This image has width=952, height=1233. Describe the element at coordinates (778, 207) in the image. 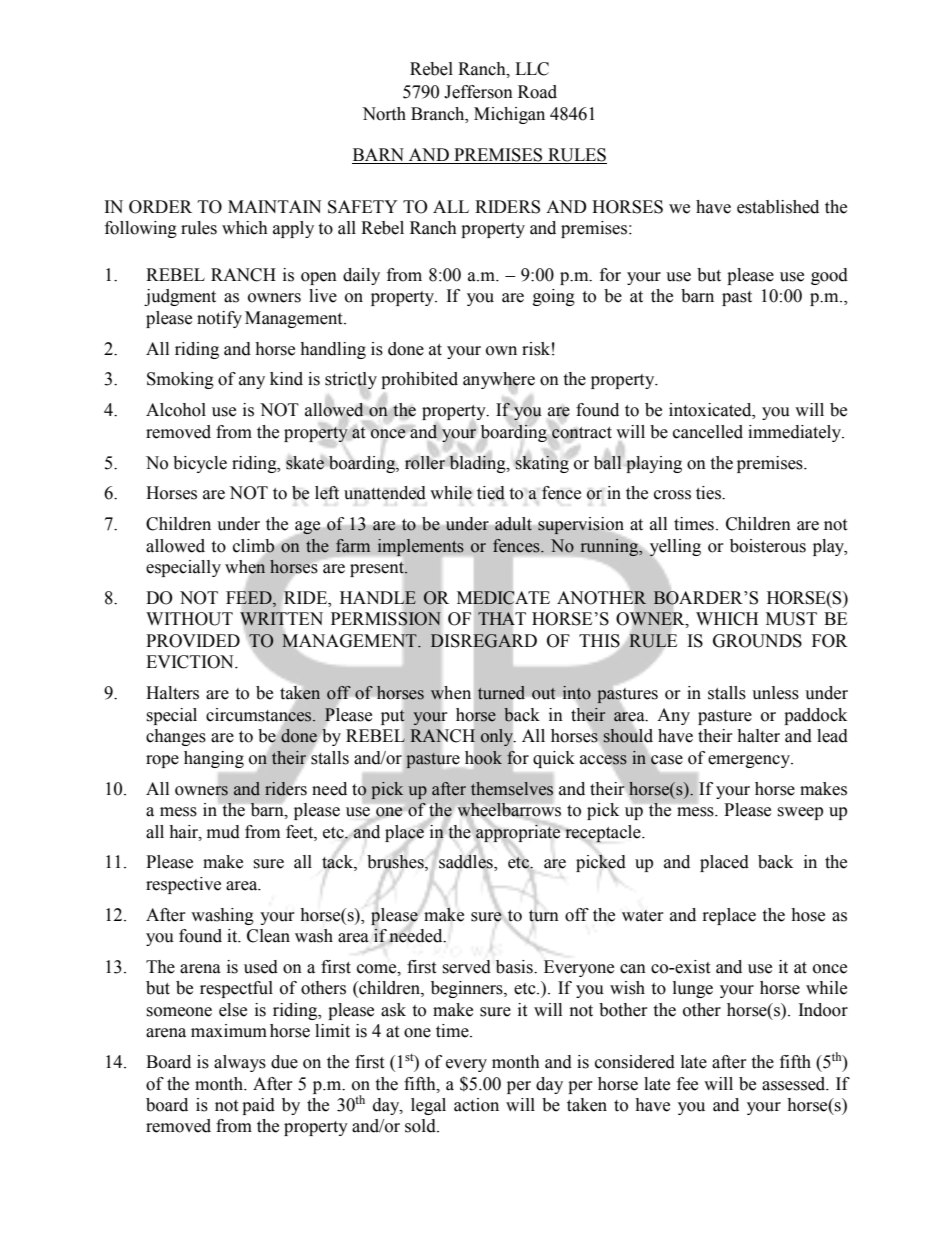

I see `established` at that location.
